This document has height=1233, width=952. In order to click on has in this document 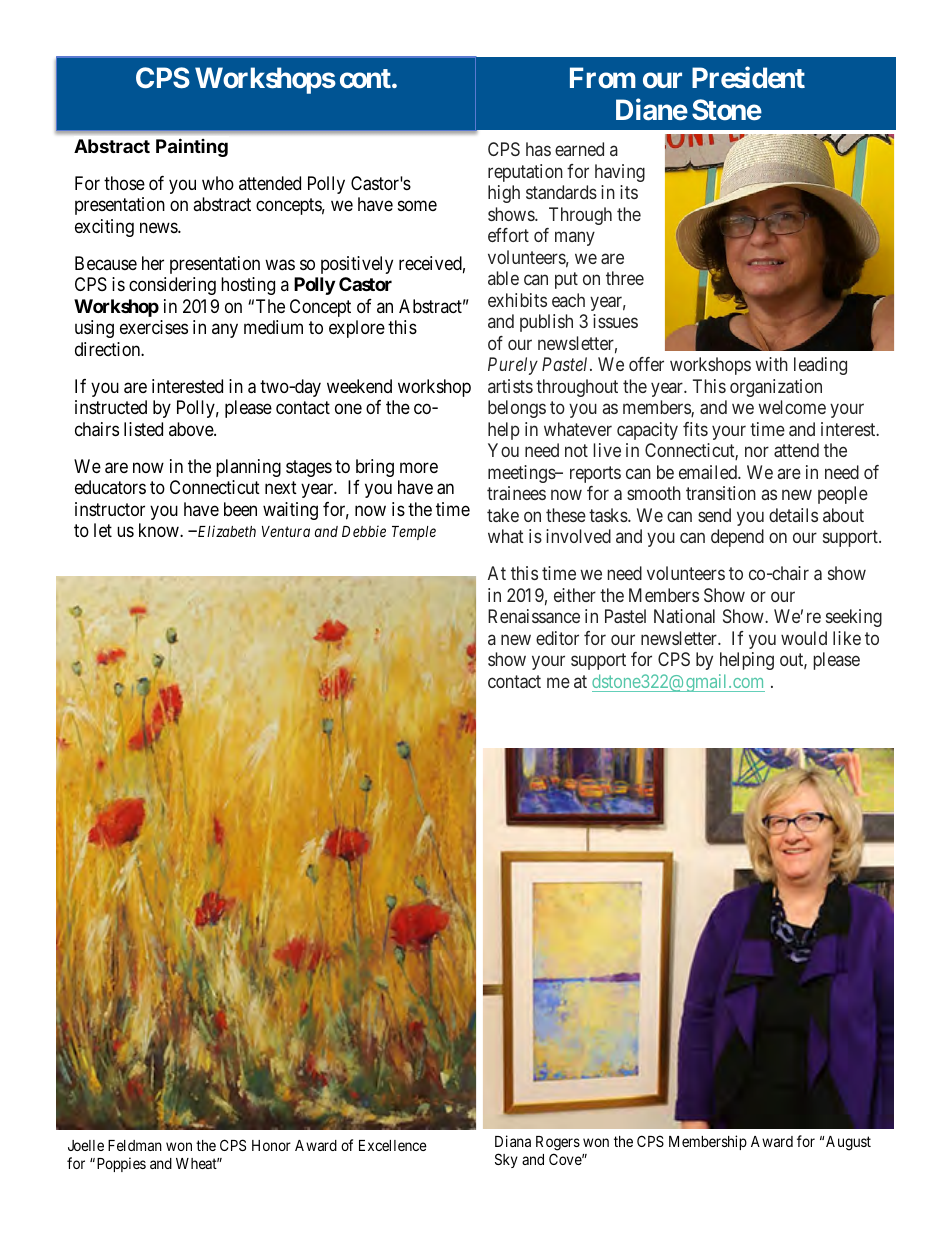, I will do `click(538, 149)`.
